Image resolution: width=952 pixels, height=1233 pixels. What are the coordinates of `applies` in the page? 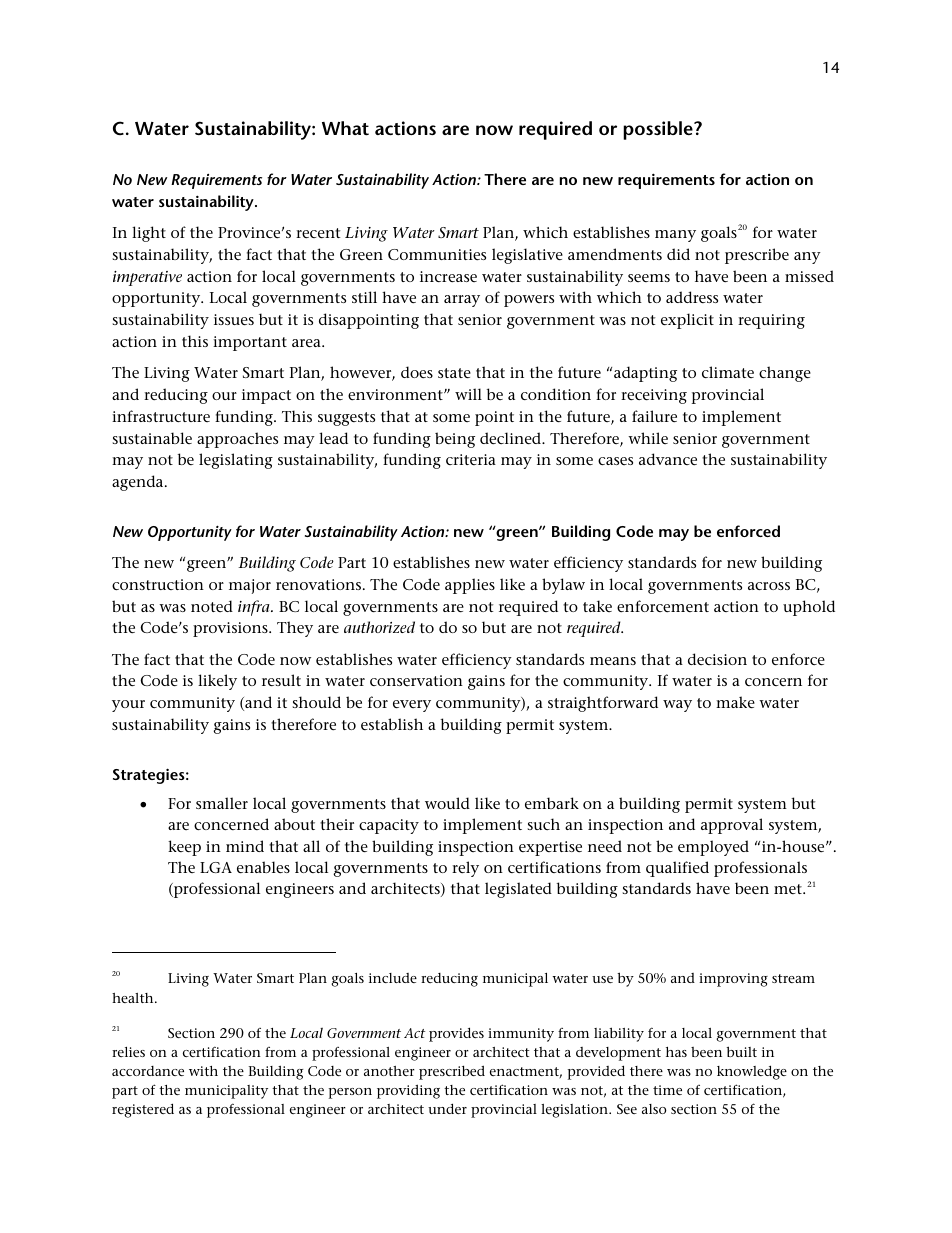 It's located at (470, 586).
